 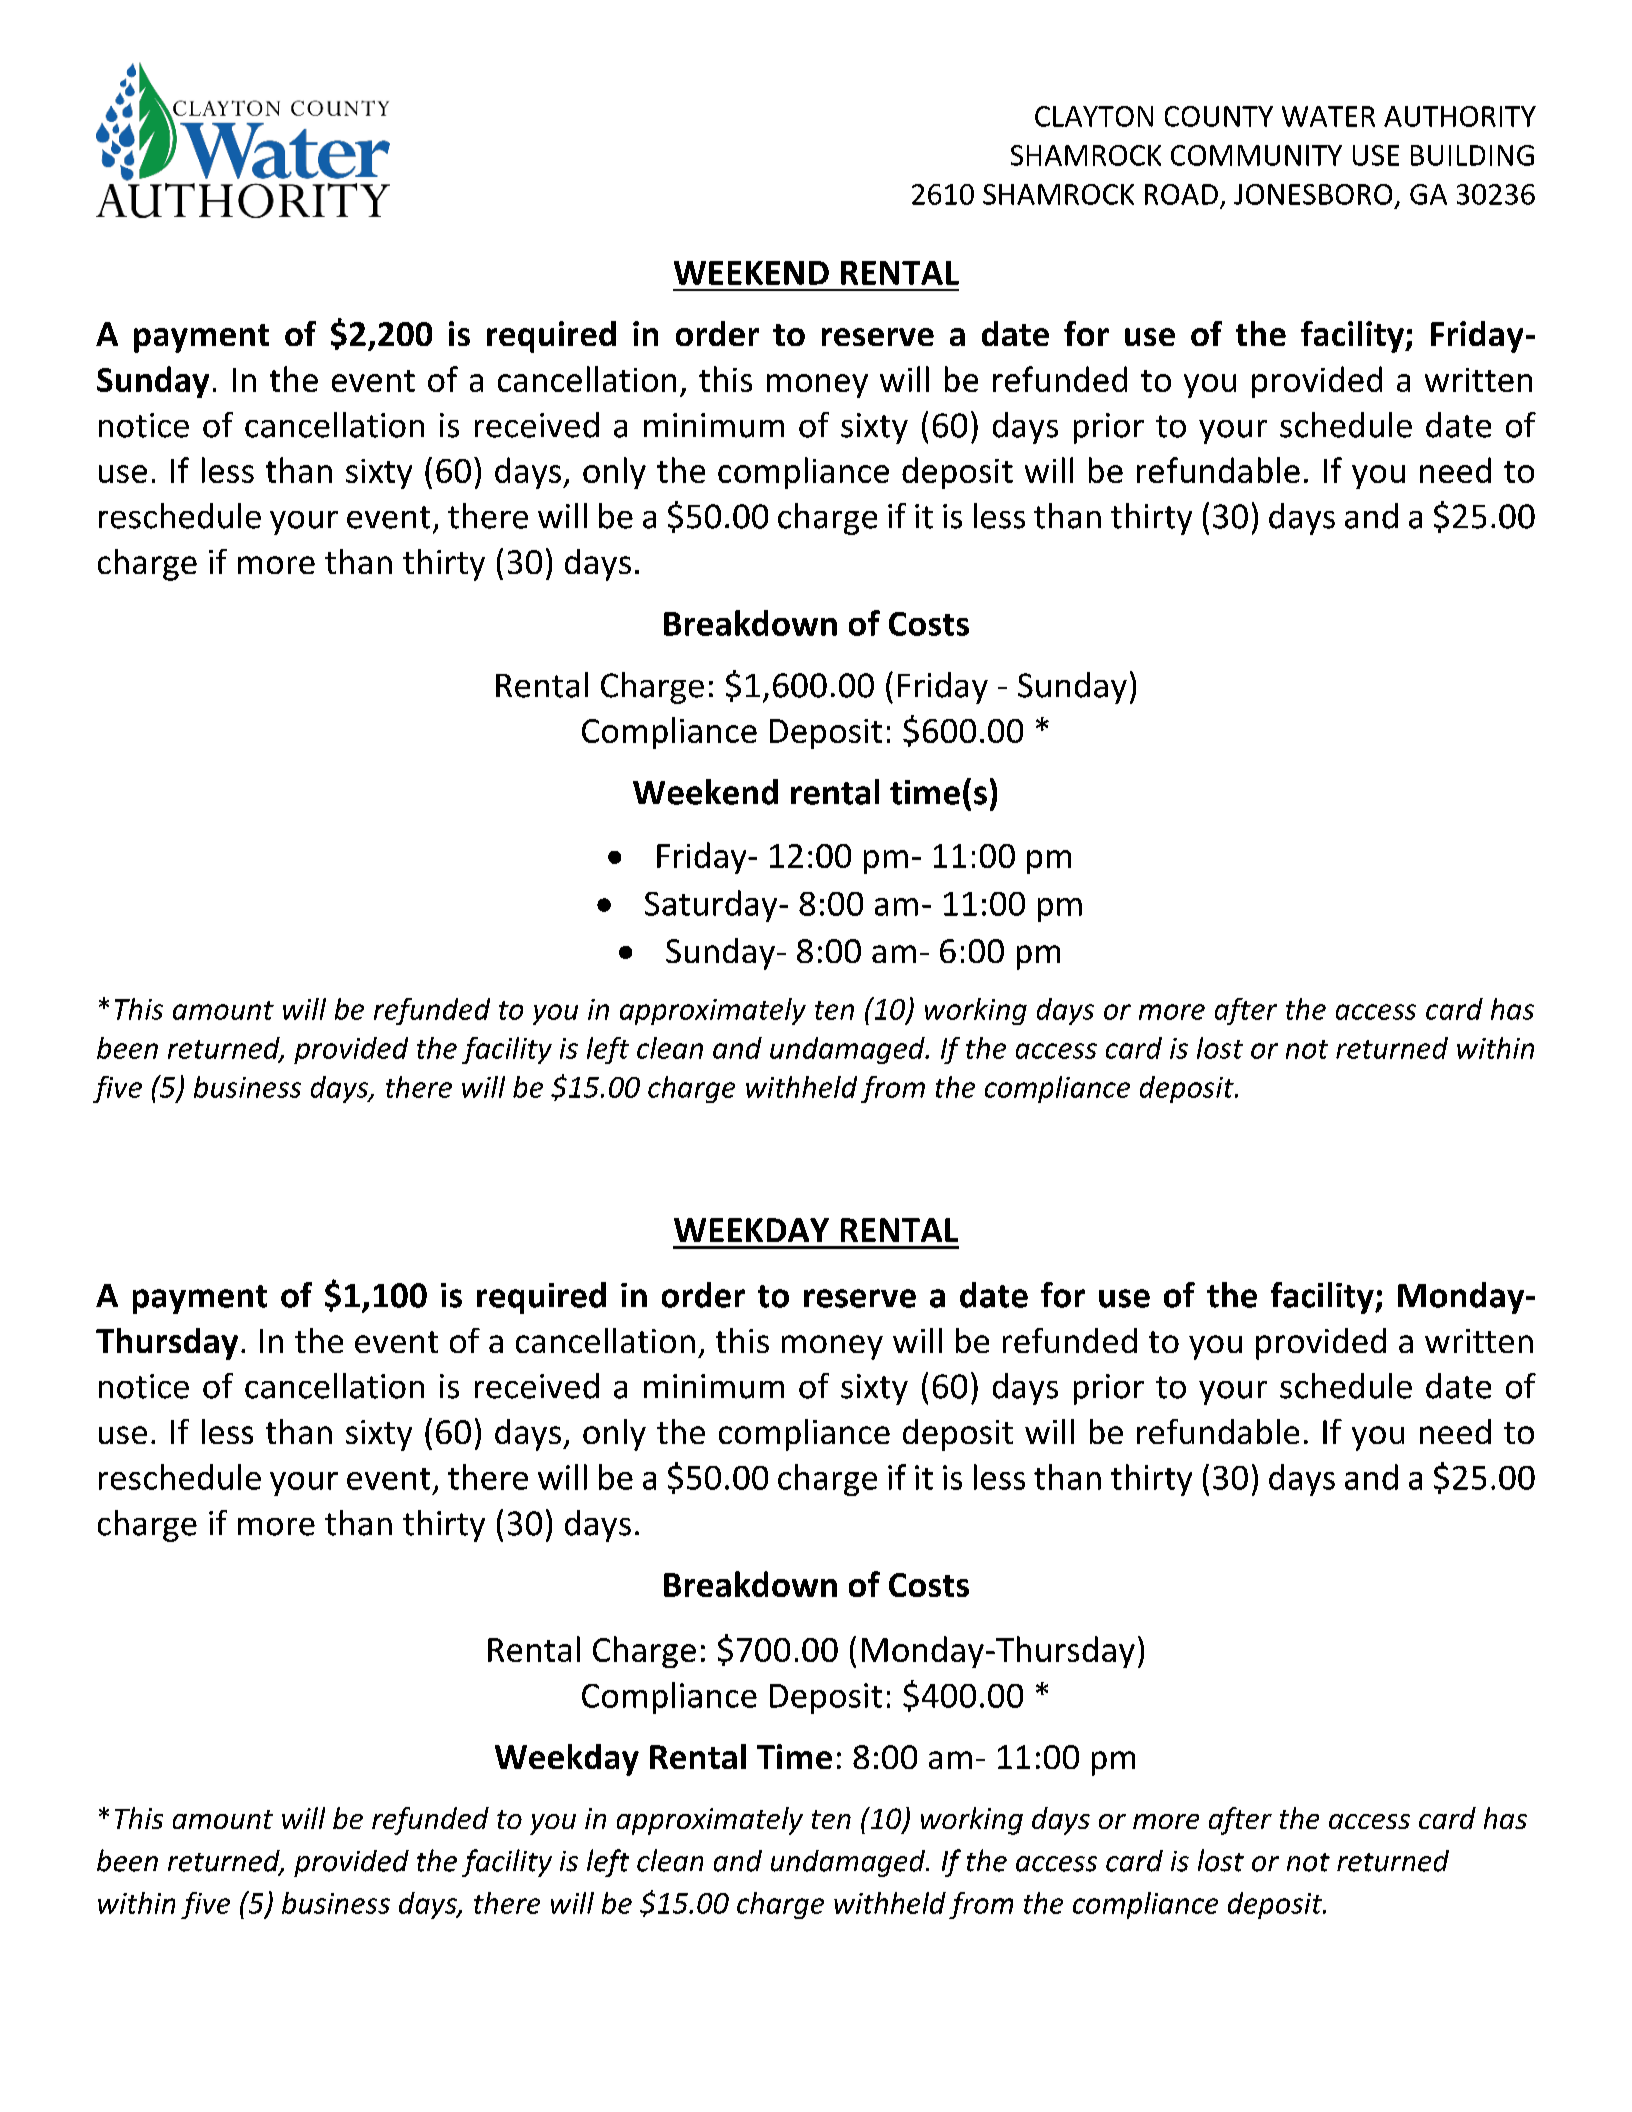 I want to click on CLAYTON, so click(x=1094, y=116).
